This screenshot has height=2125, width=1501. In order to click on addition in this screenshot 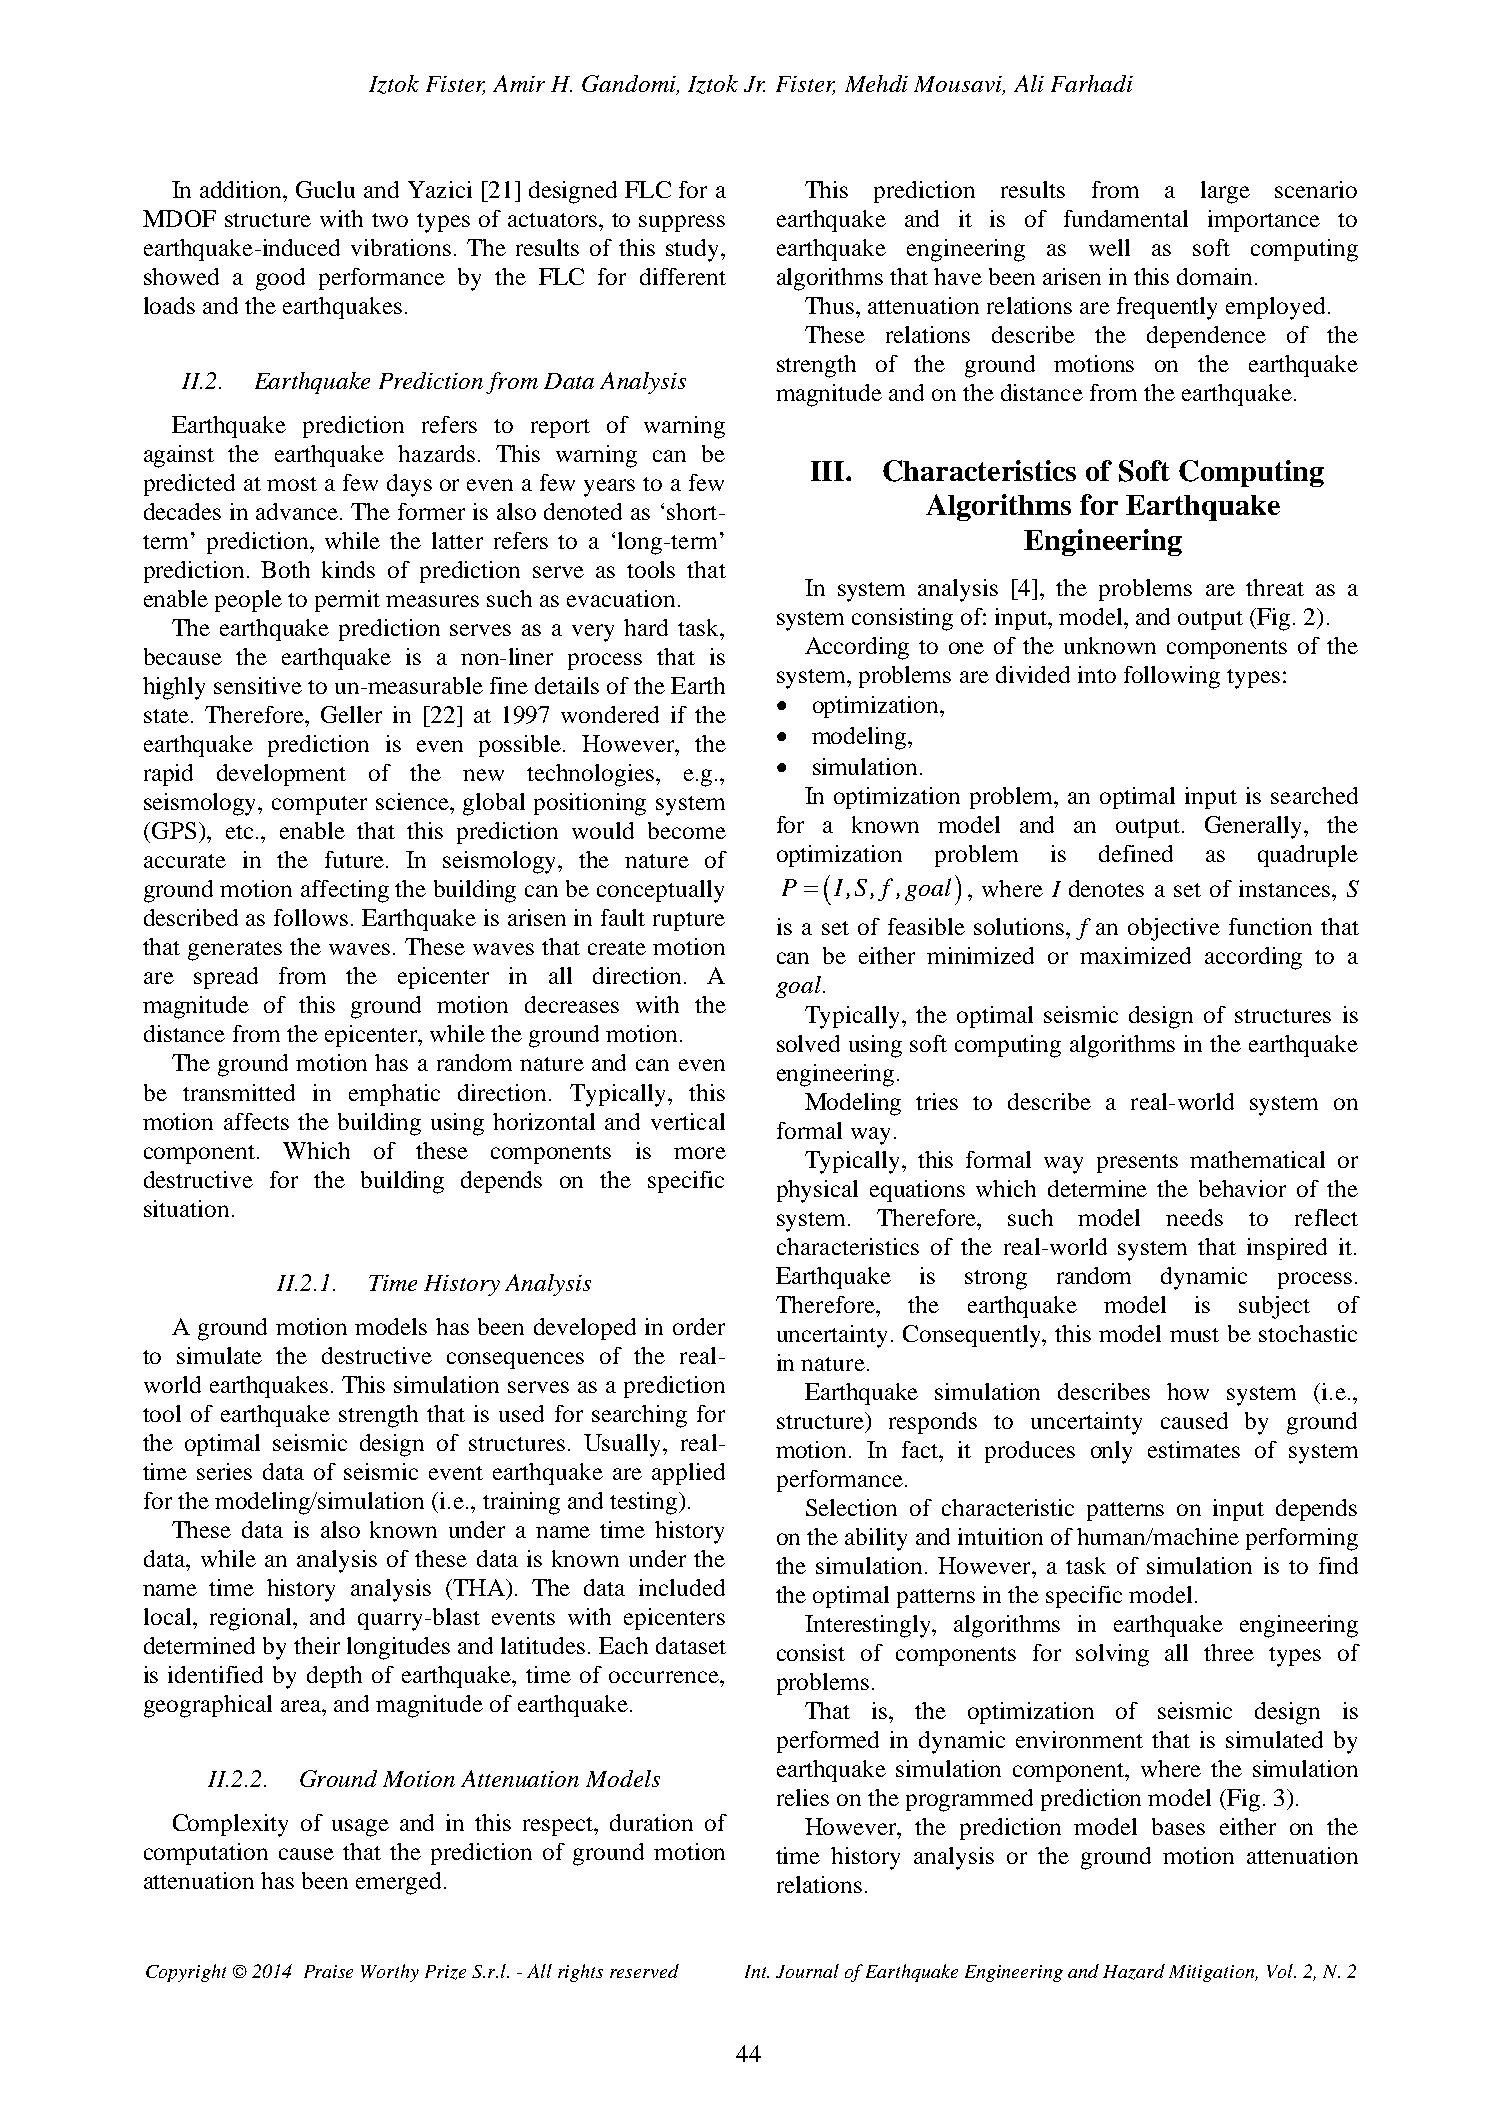, I will do `click(242, 189)`.
